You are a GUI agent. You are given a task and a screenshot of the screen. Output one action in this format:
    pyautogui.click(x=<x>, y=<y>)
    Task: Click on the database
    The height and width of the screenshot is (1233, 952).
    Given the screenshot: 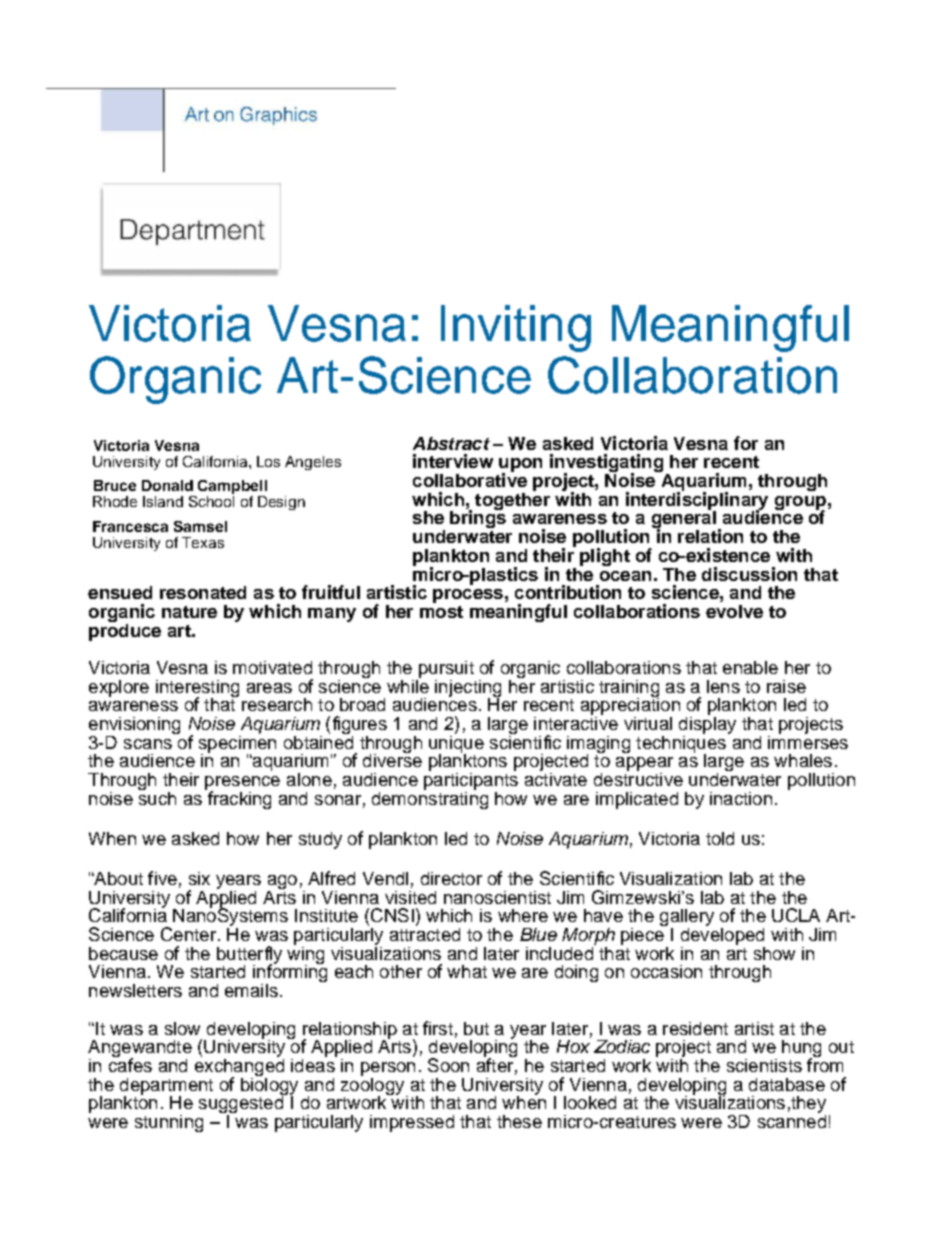 What is the action you would take?
    pyautogui.click(x=787, y=1084)
